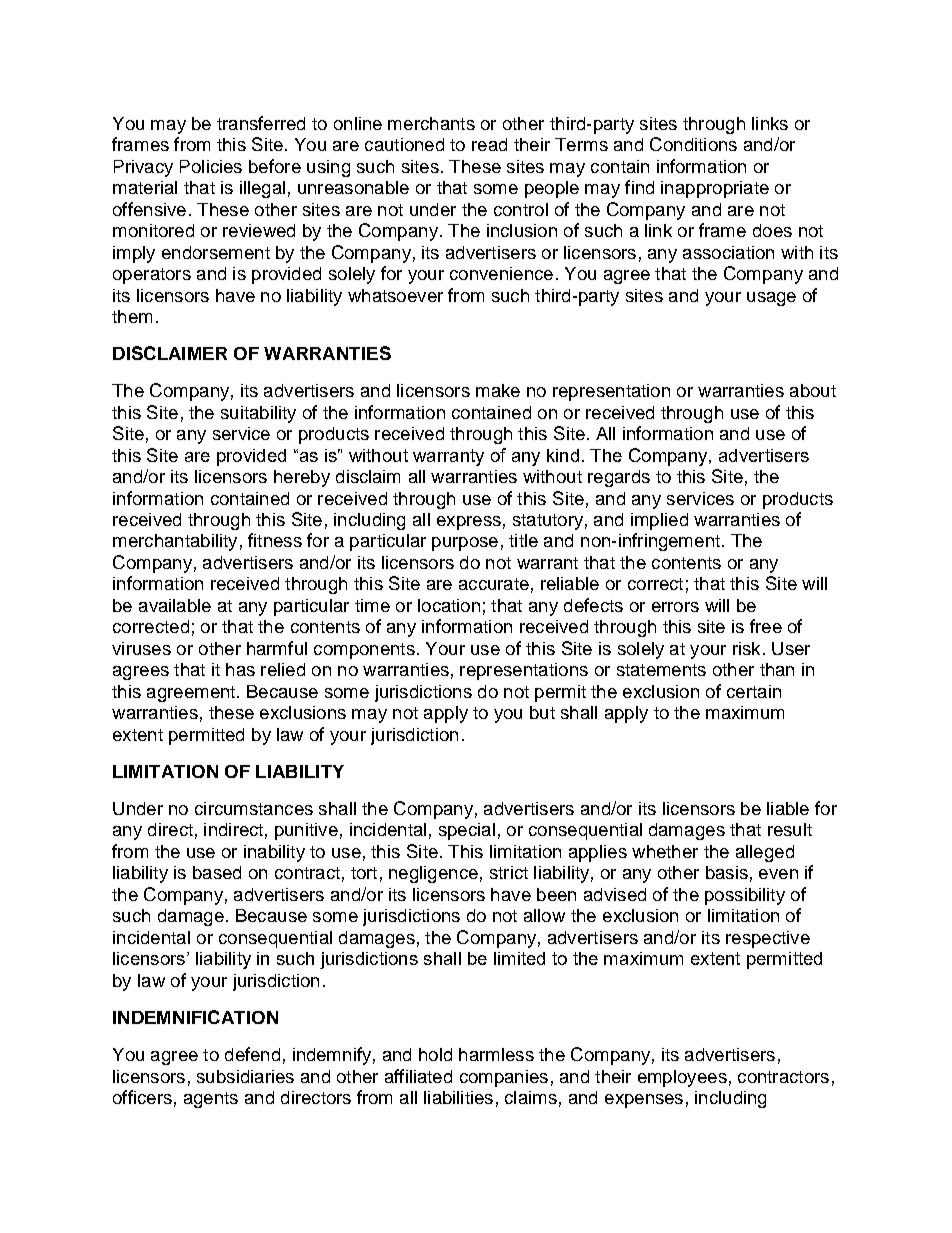 Image resolution: width=952 pixels, height=1233 pixels. Describe the element at coordinates (489, 144) in the image. I see `read` at that location.
